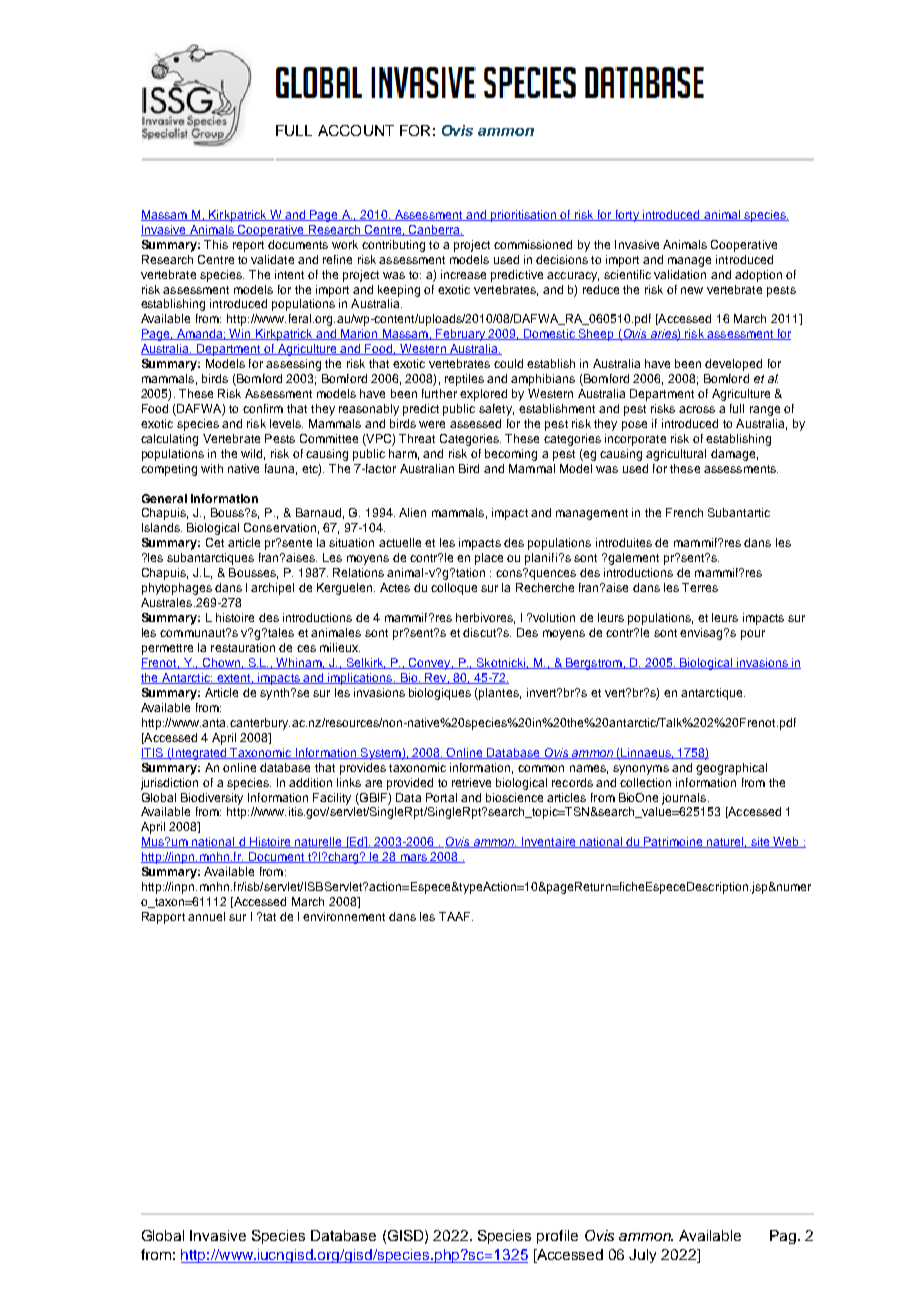  Describe the element at coordinates (413, 858) in the image. I see `mars` at that location.
